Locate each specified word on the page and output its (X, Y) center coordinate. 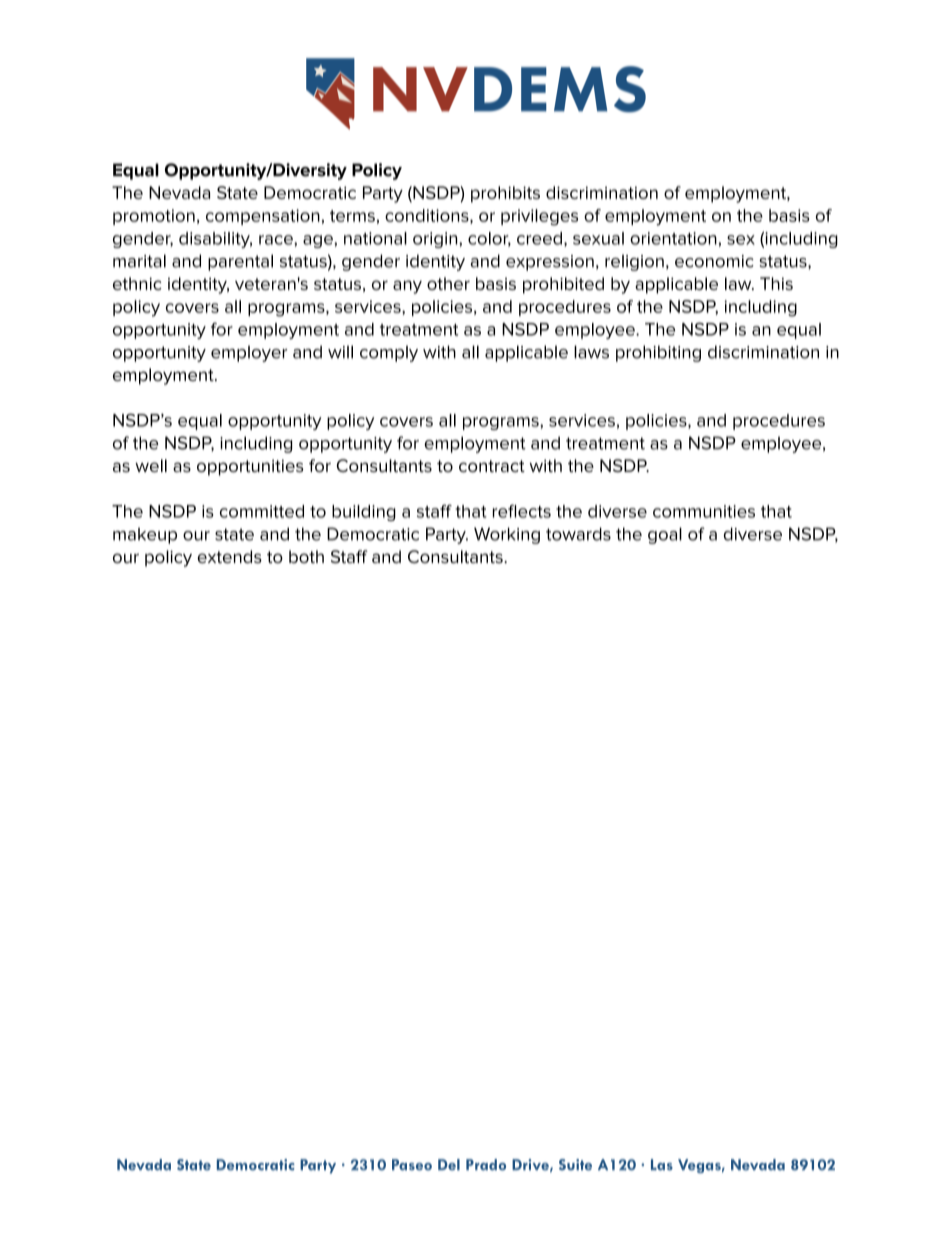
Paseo (412, 1165)
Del (449, 1165)
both (306, 556)
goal (665, 535)
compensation (263, 217)
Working (507, 535)
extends (229, 556)
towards (578, 534)
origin (436, 240)
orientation (673, 238)
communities (704, 511)
